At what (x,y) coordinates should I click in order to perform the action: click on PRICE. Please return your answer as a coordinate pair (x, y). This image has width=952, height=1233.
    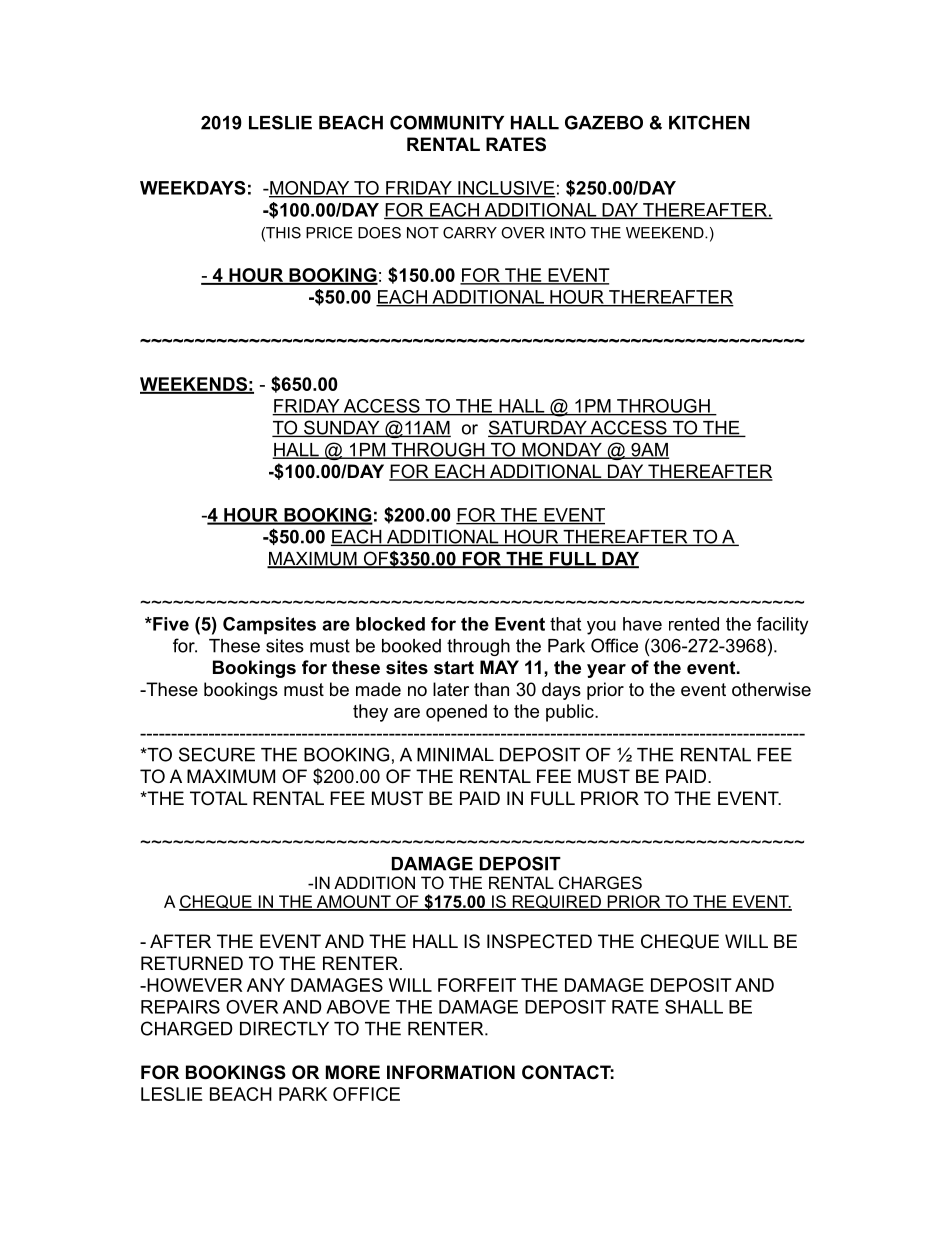
    Looking at the image, I should click on (329, 233).
